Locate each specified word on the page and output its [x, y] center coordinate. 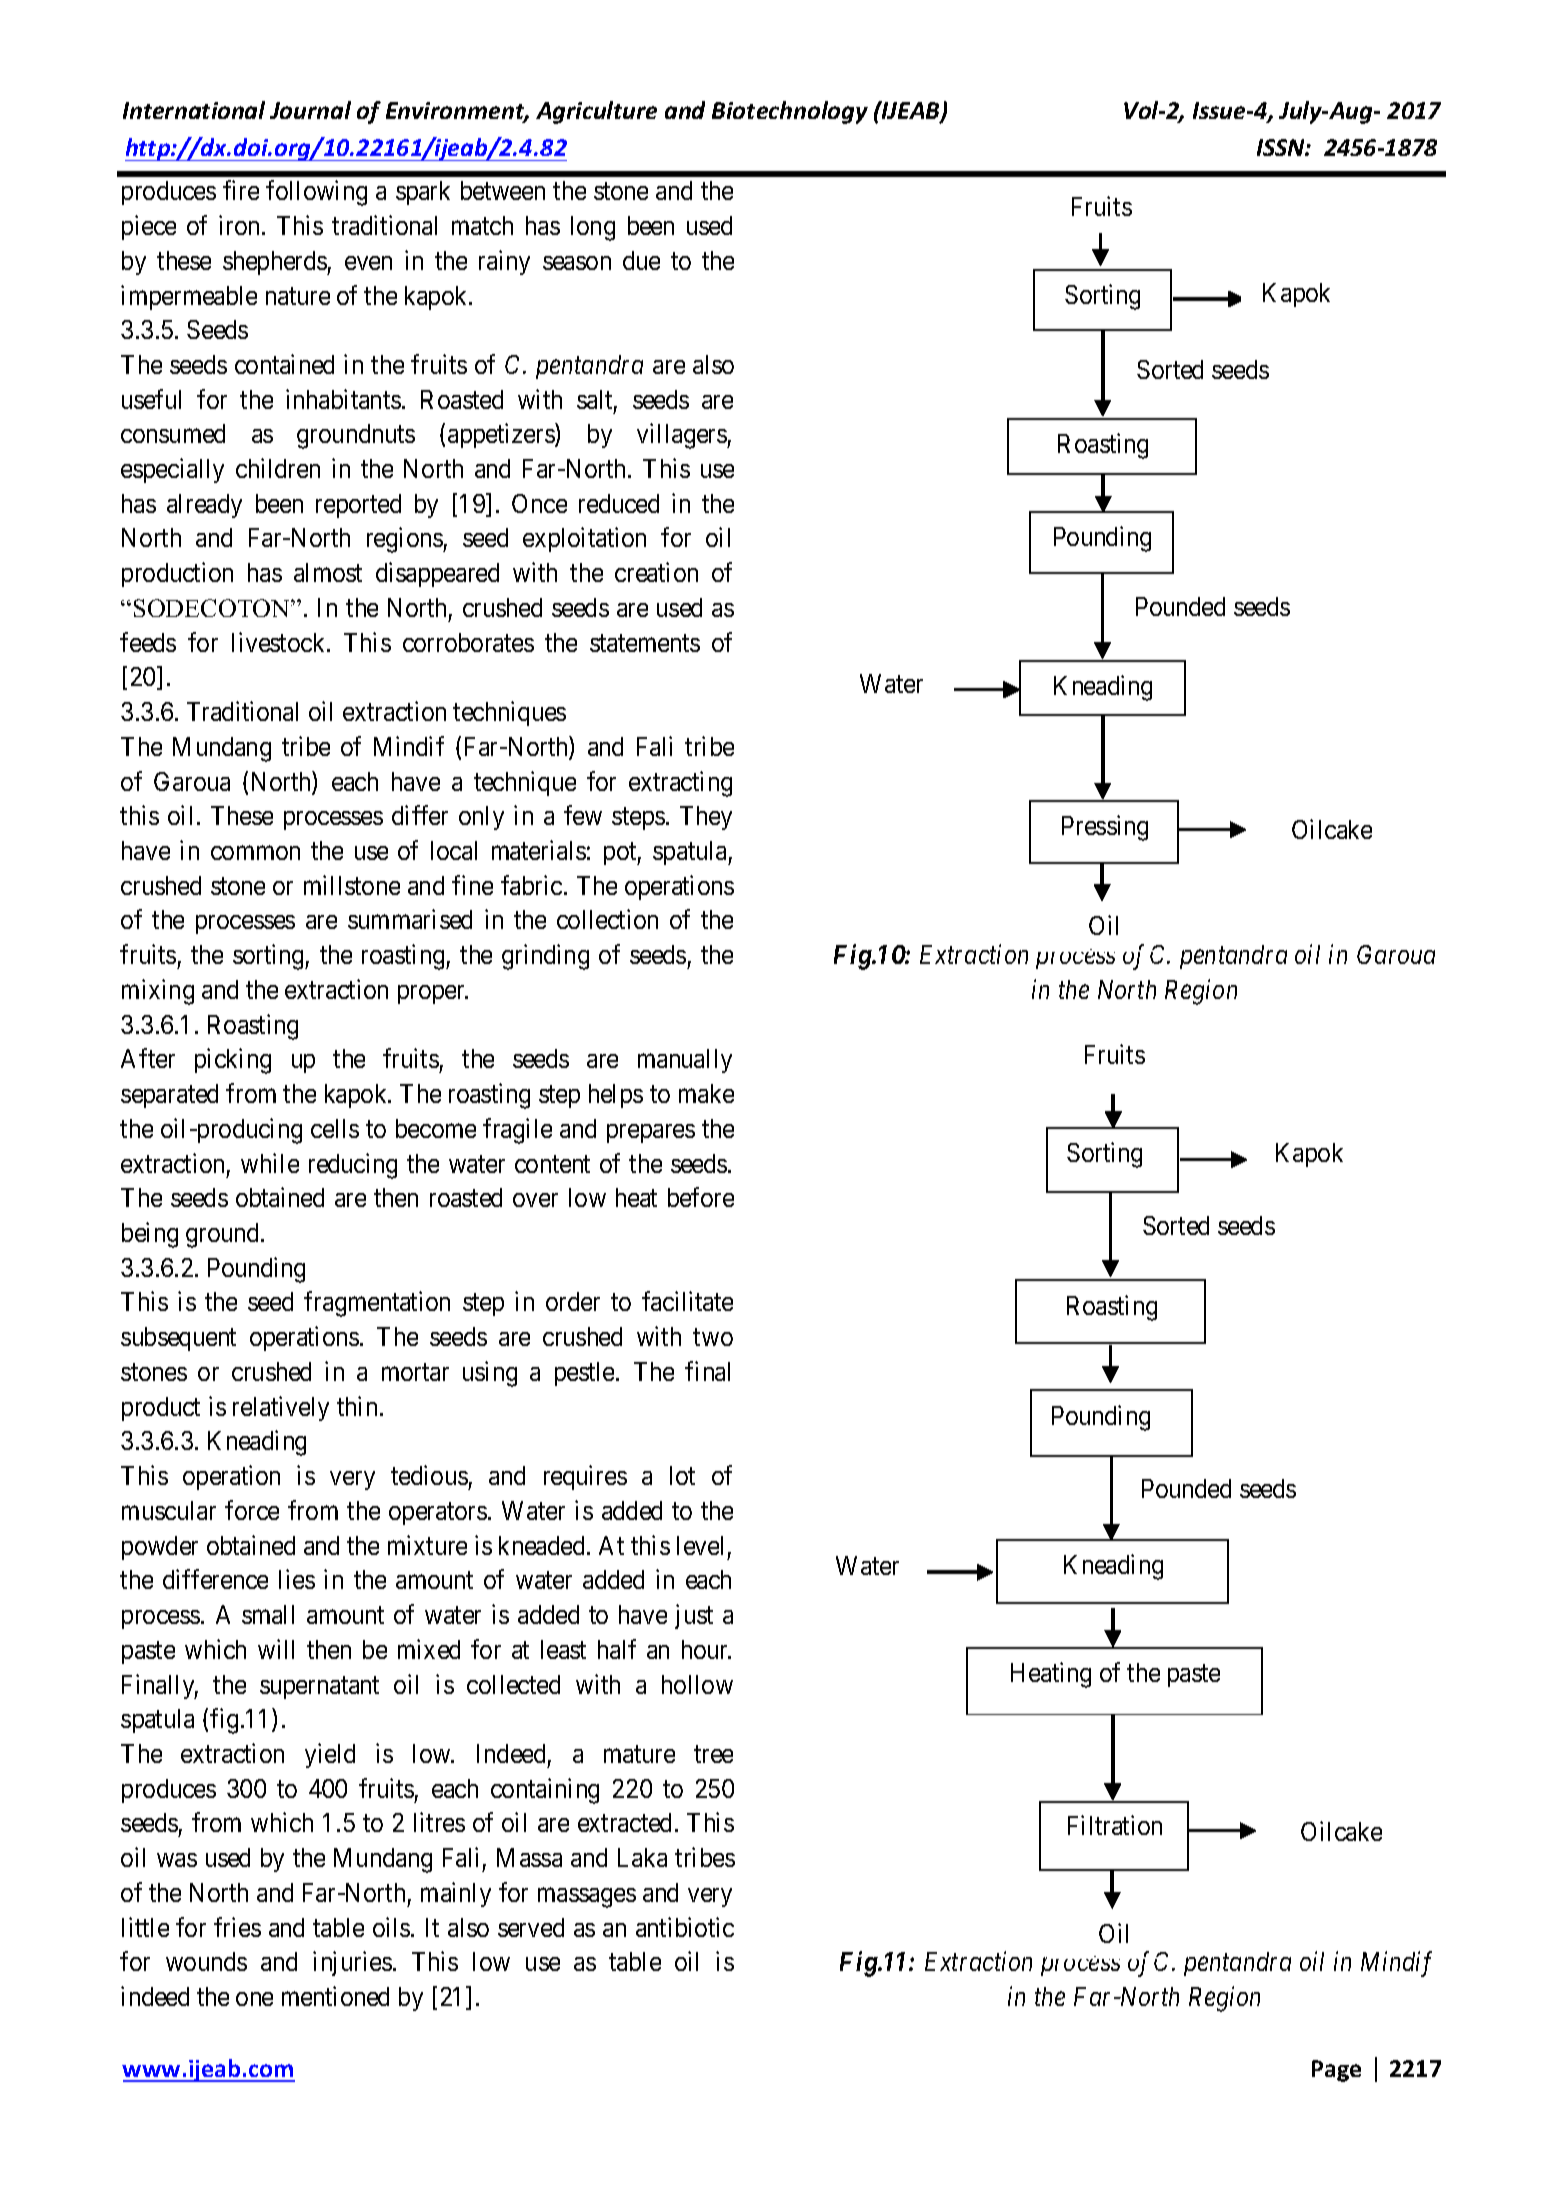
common [255, 853]
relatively [281, 1408]
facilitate [687, 1301]
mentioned [335, 1996]
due [641, 260]
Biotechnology [790, 112]
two [713, 1337]
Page [1336, 2071]
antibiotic [685, 1927]
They [706, 818]
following [316, 193]
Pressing [1105, 828]
